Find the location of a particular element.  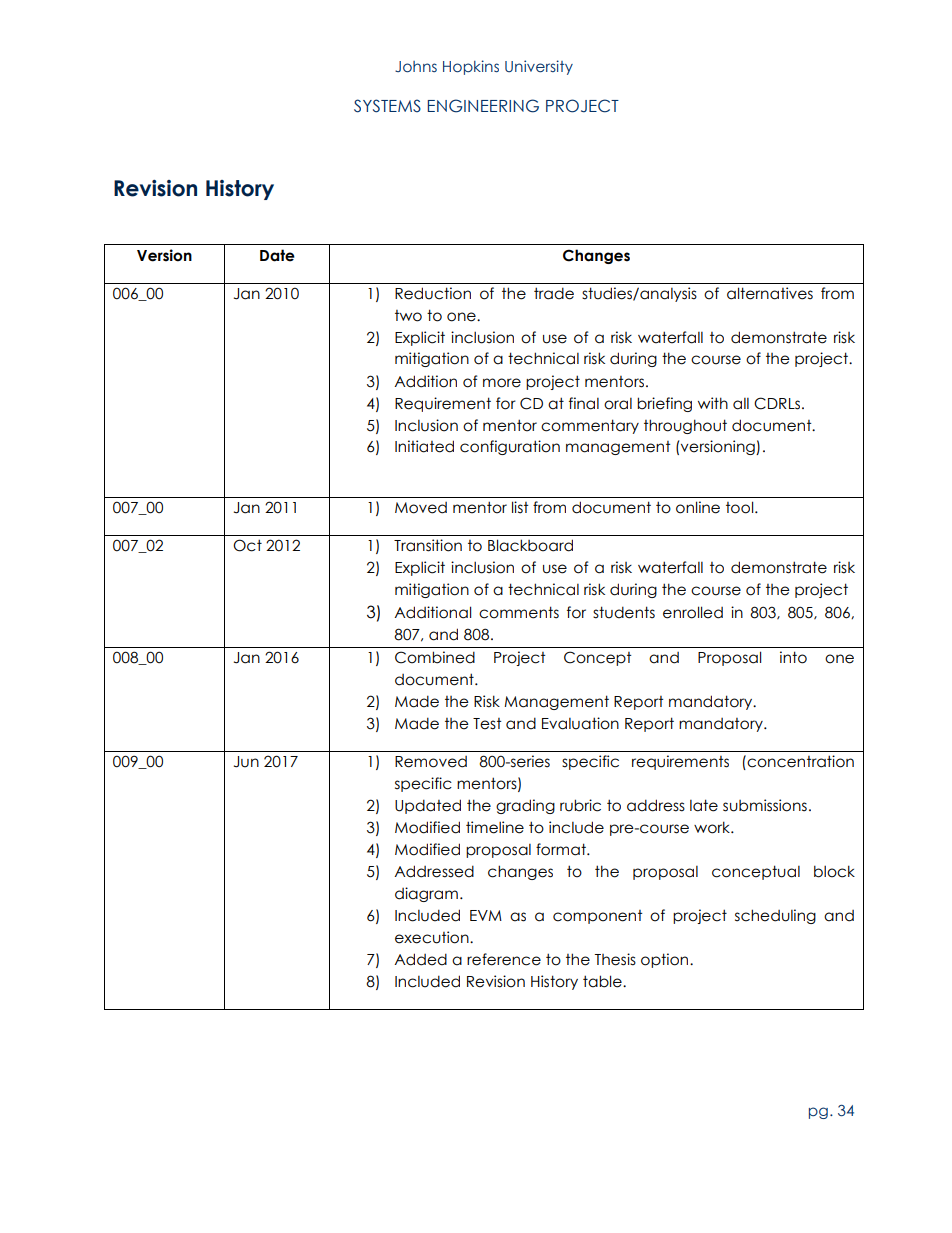

SYSTEMS is located at coordinates (387, 106).
